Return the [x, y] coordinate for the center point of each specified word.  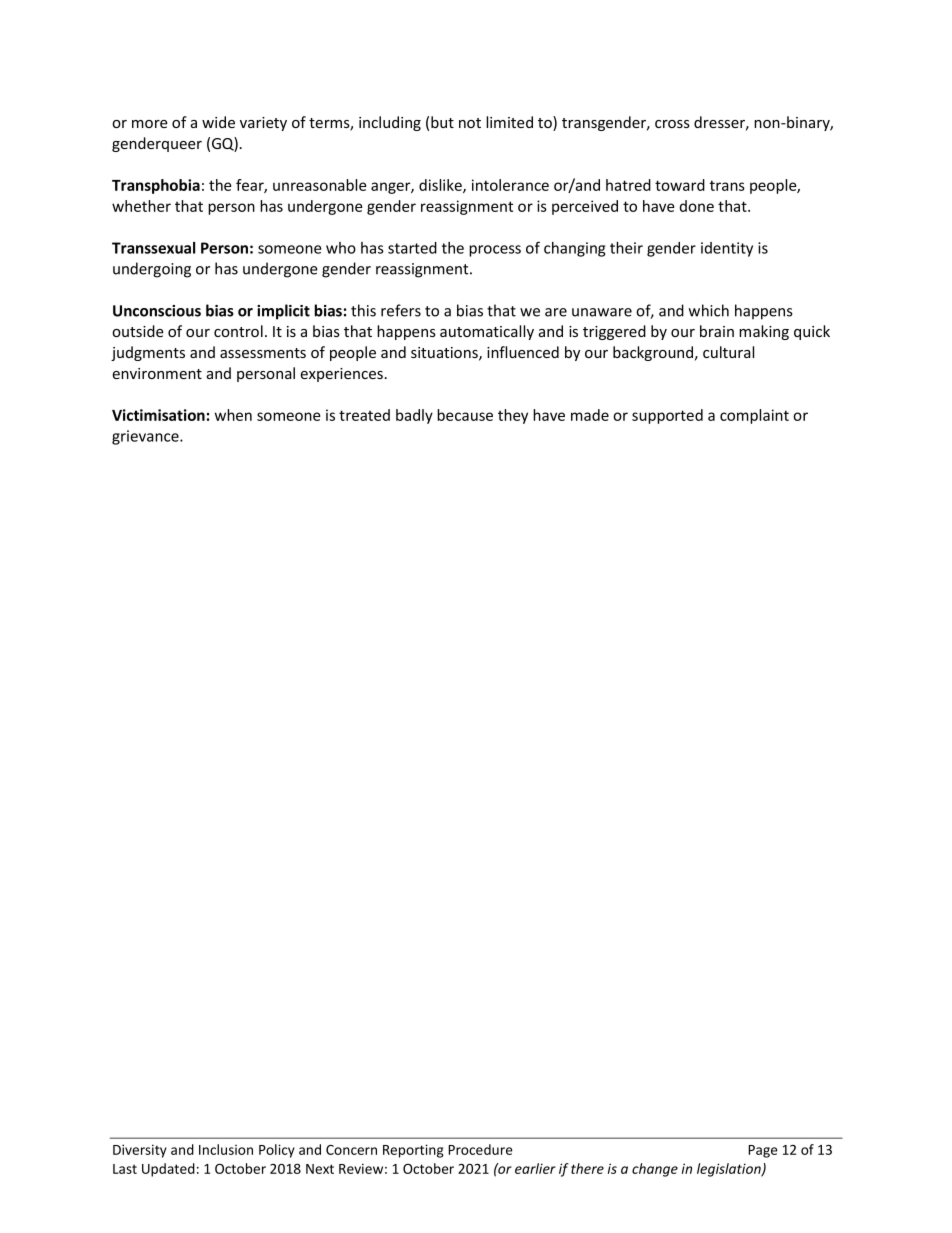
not [470, 123]
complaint [754, 416]
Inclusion [226, 1149]
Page [763, 1151]
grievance [146, 437]
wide [218, 122]
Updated [168, 1170]
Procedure [480, 1149]
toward [680, 185]
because [465, 415]
